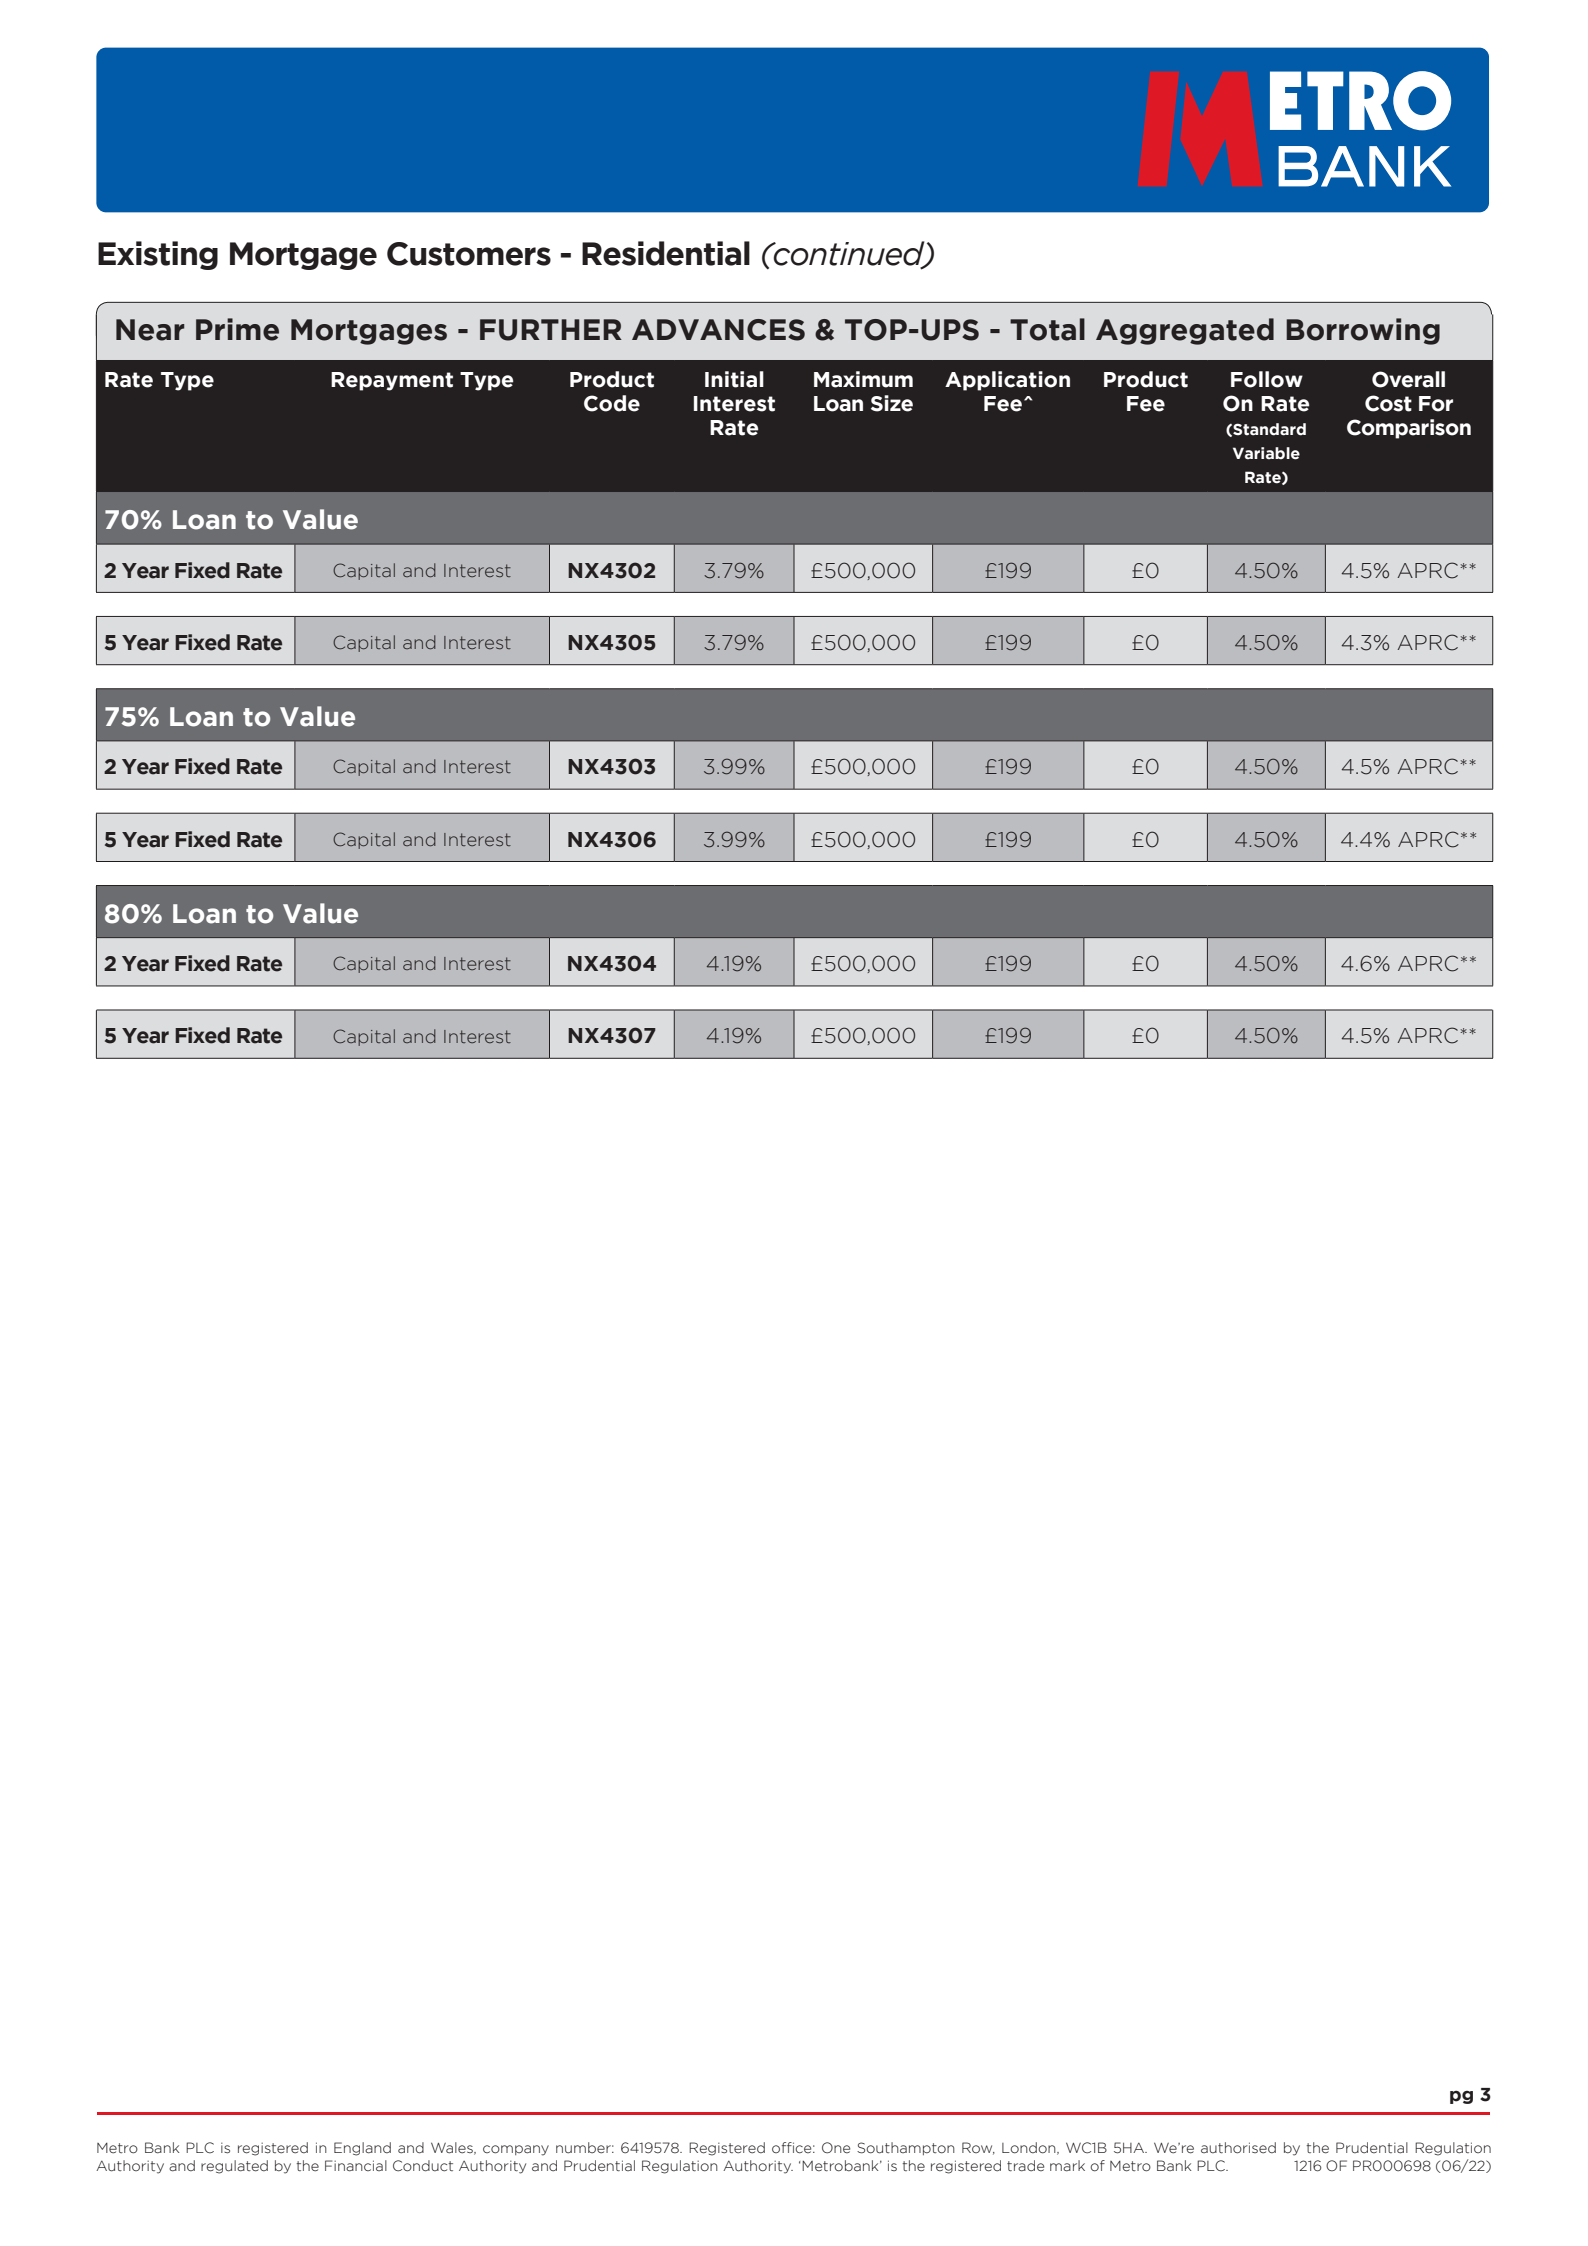 This document has width=1588, height=2246. What do you see at coordinates (392, 381) in the document?
I see `Repayment` at bounding box center [392, 381].
